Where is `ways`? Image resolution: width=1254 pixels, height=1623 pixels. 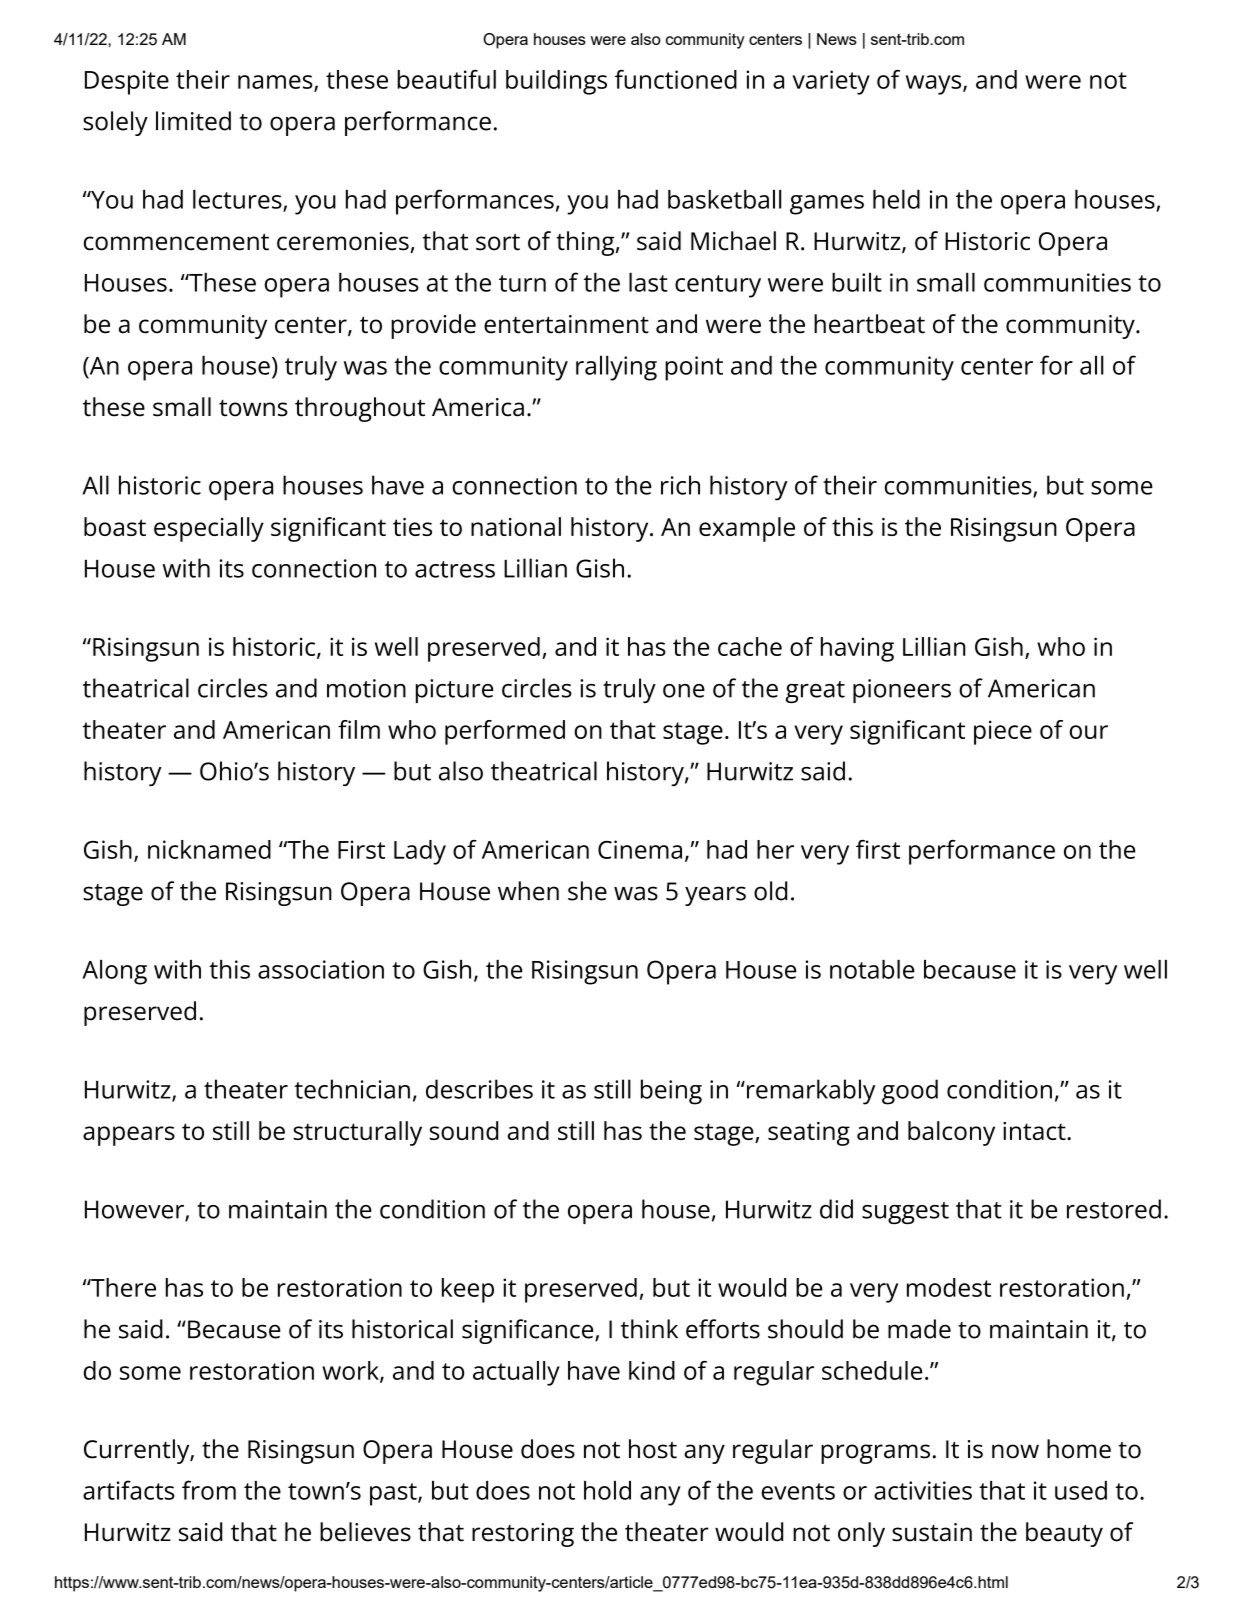 ways is located at coordinates (935, 85).
